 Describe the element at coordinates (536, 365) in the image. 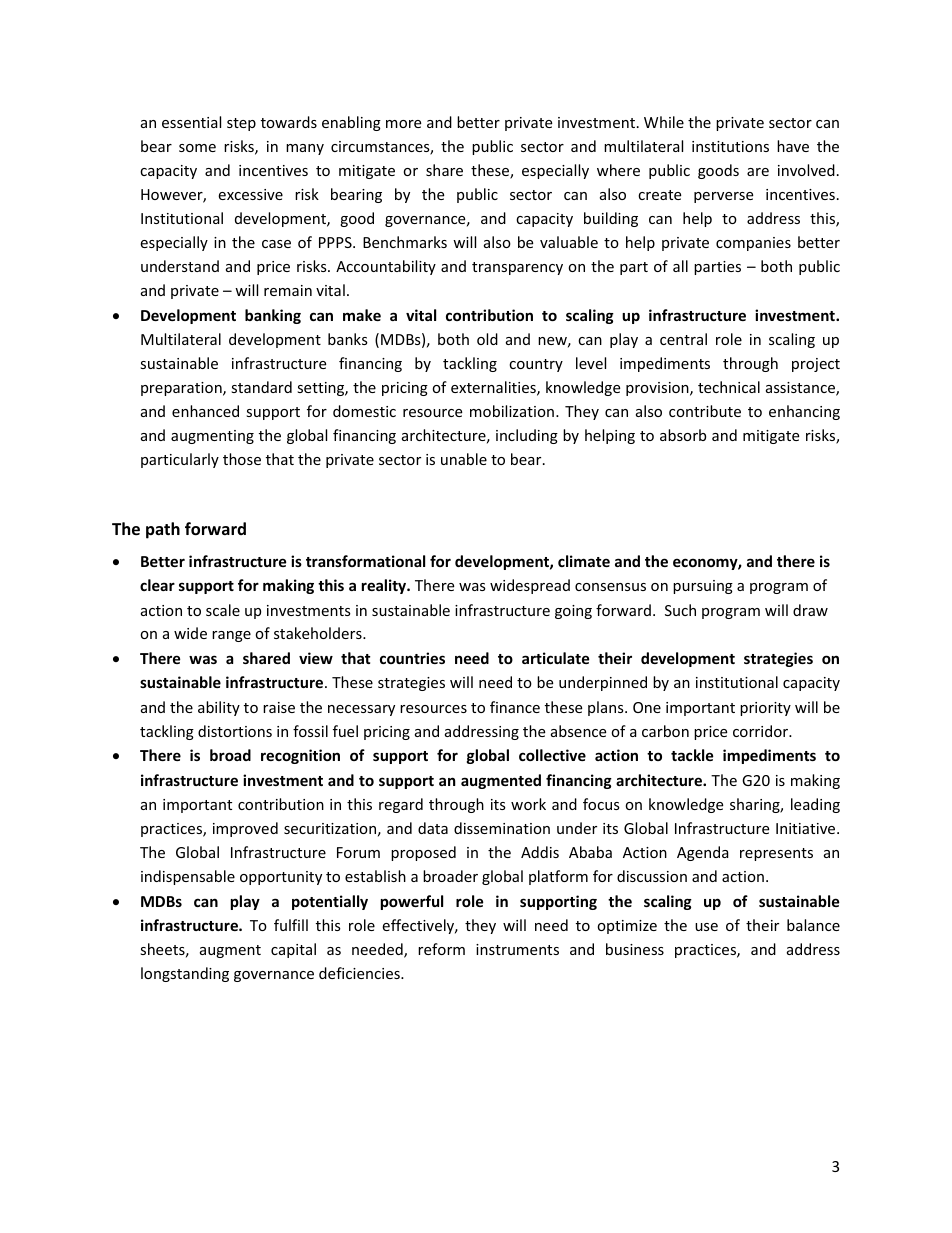

I see `country` at that location.
